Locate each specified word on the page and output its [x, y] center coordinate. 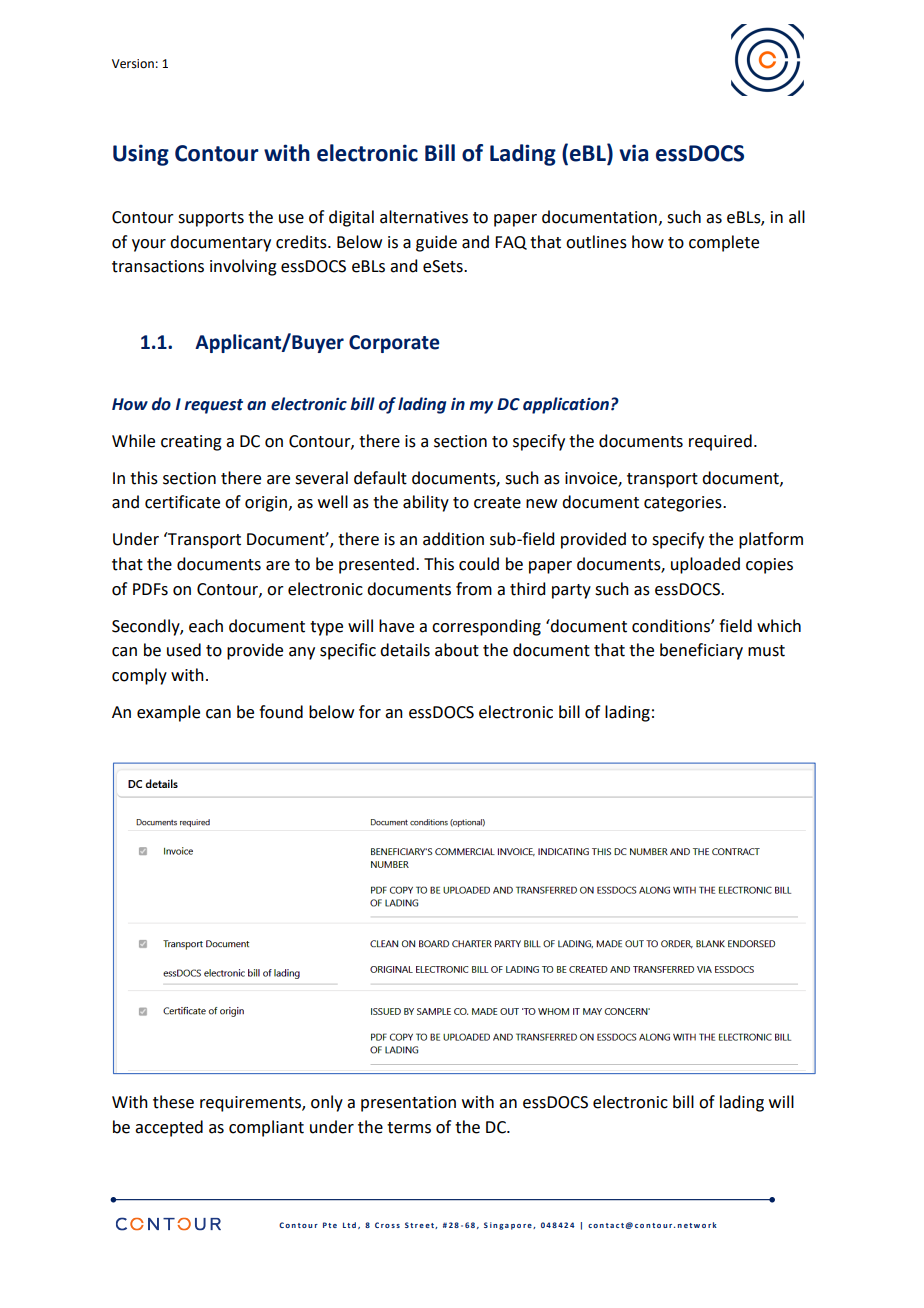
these [173, 1102]
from [474, 589]
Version [133, 64]
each [206, 626]
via [633, 153]
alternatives [424, 217]
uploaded [705, 565]
